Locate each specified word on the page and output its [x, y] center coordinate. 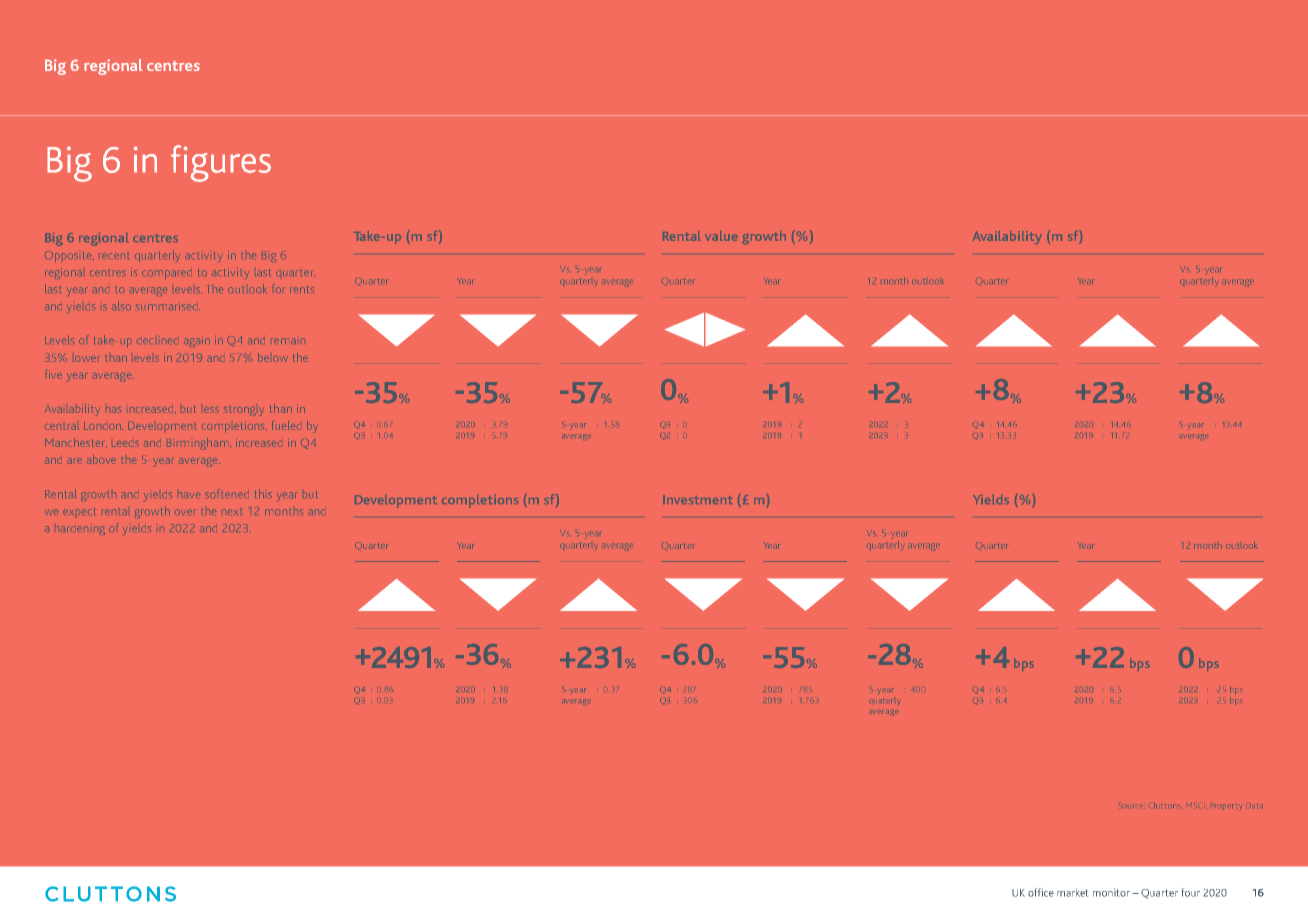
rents [302, 289]
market [1072, 893]
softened [227, 493]
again [197, 341]
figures [221, 163]
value [721, 236]
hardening [81, 530]
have [189, 495]
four [1191, 892]
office [1041, 892]
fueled [285, 425]
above [101, 459]
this [263, 493]
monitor [1111, 893]
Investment [698, 499]
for [277, 288]
